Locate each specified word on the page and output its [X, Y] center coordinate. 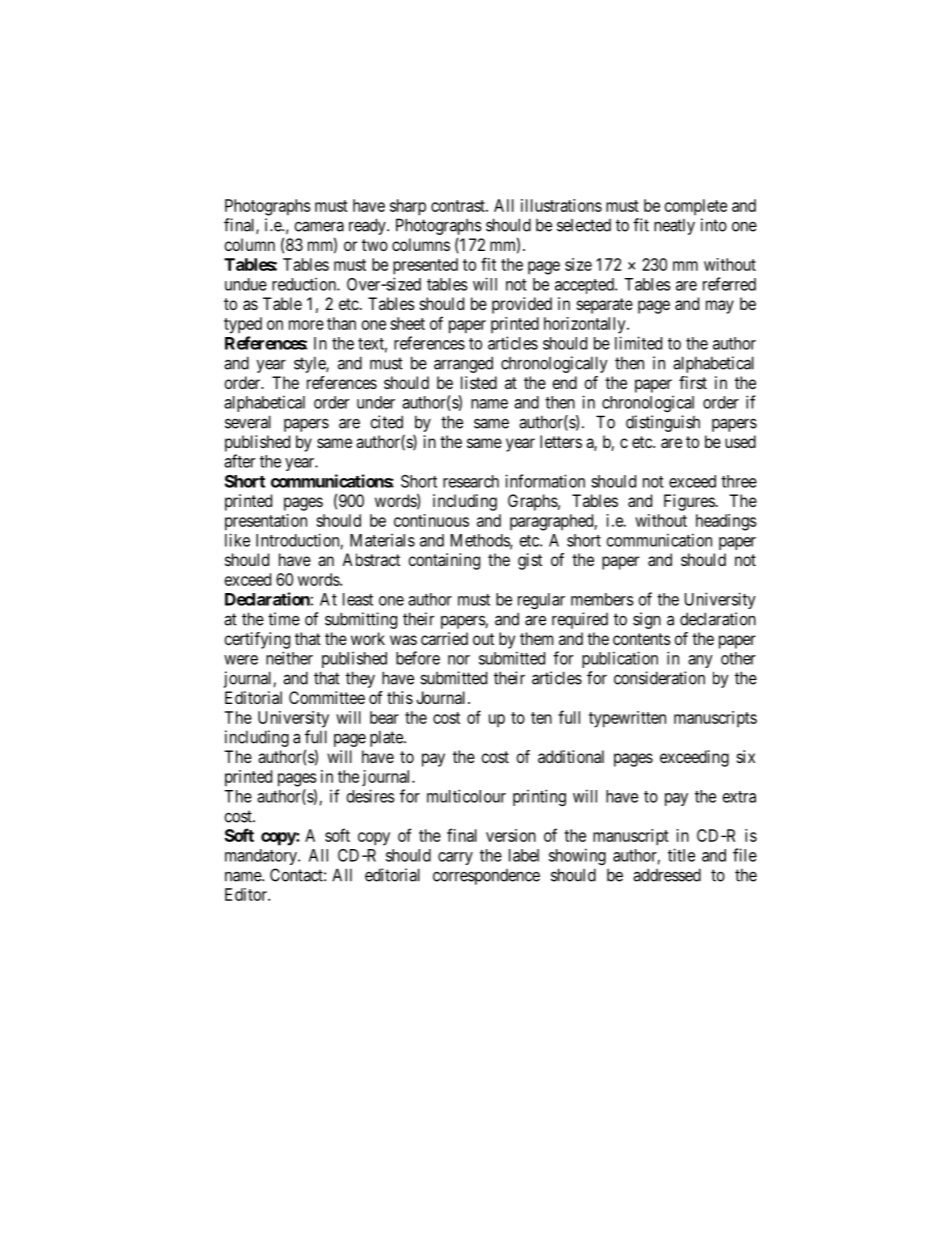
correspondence [486, 877]
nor [459, 660]
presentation [266, 522]
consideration [659, 678]
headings [726, 522]
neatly [674, 226]
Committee [327, 697]
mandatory [262, 857]
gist [530, 561]
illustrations [561, 205]
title [681, 855]
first [693, 382]
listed [479, 382]
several [248, 422]
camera [319, 226]
